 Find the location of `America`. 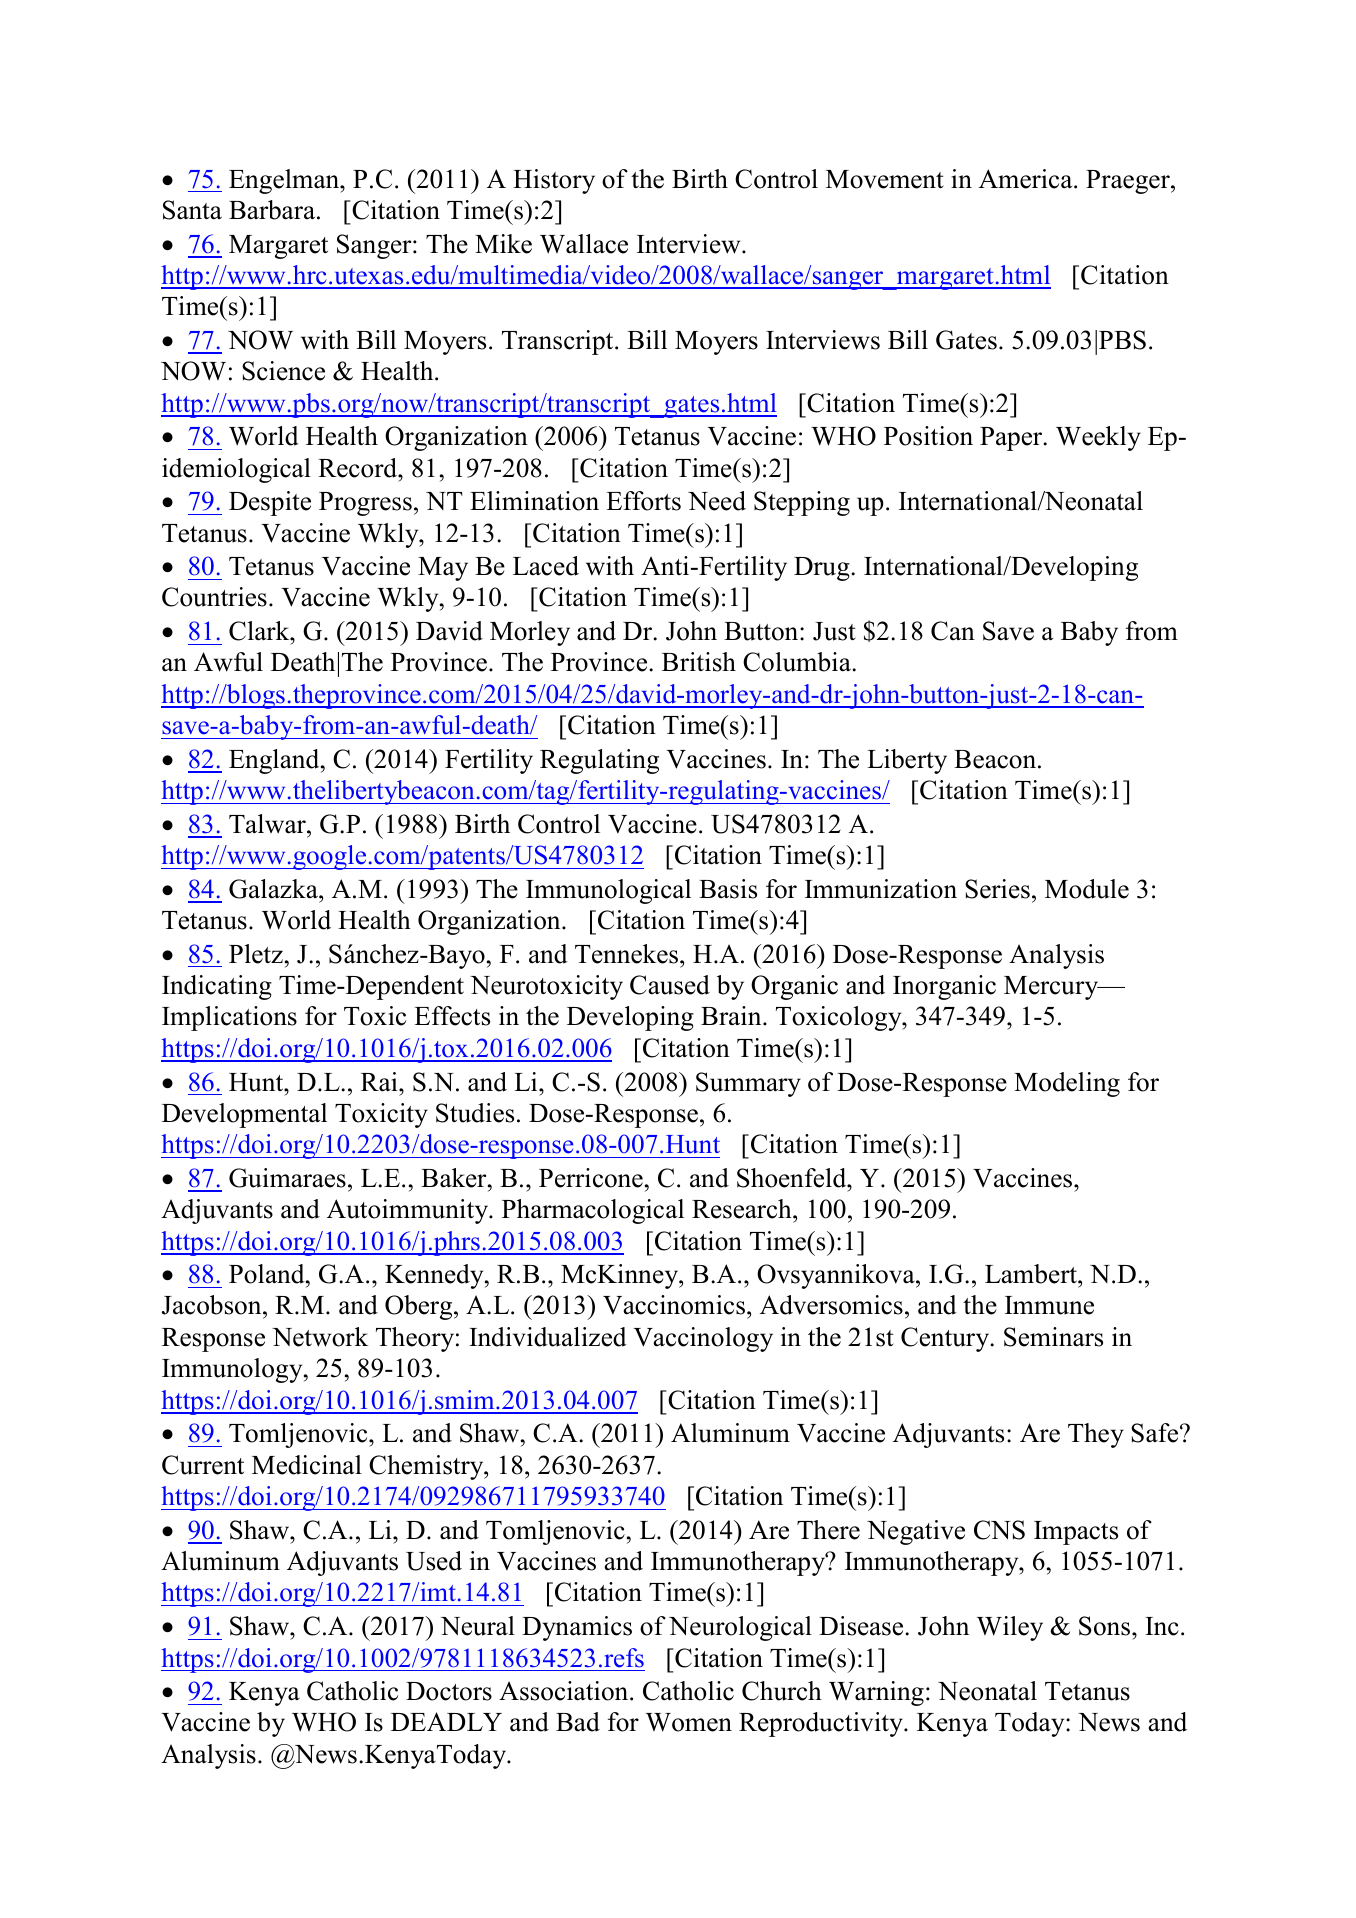

America is located at coordinates (1027, 179).
